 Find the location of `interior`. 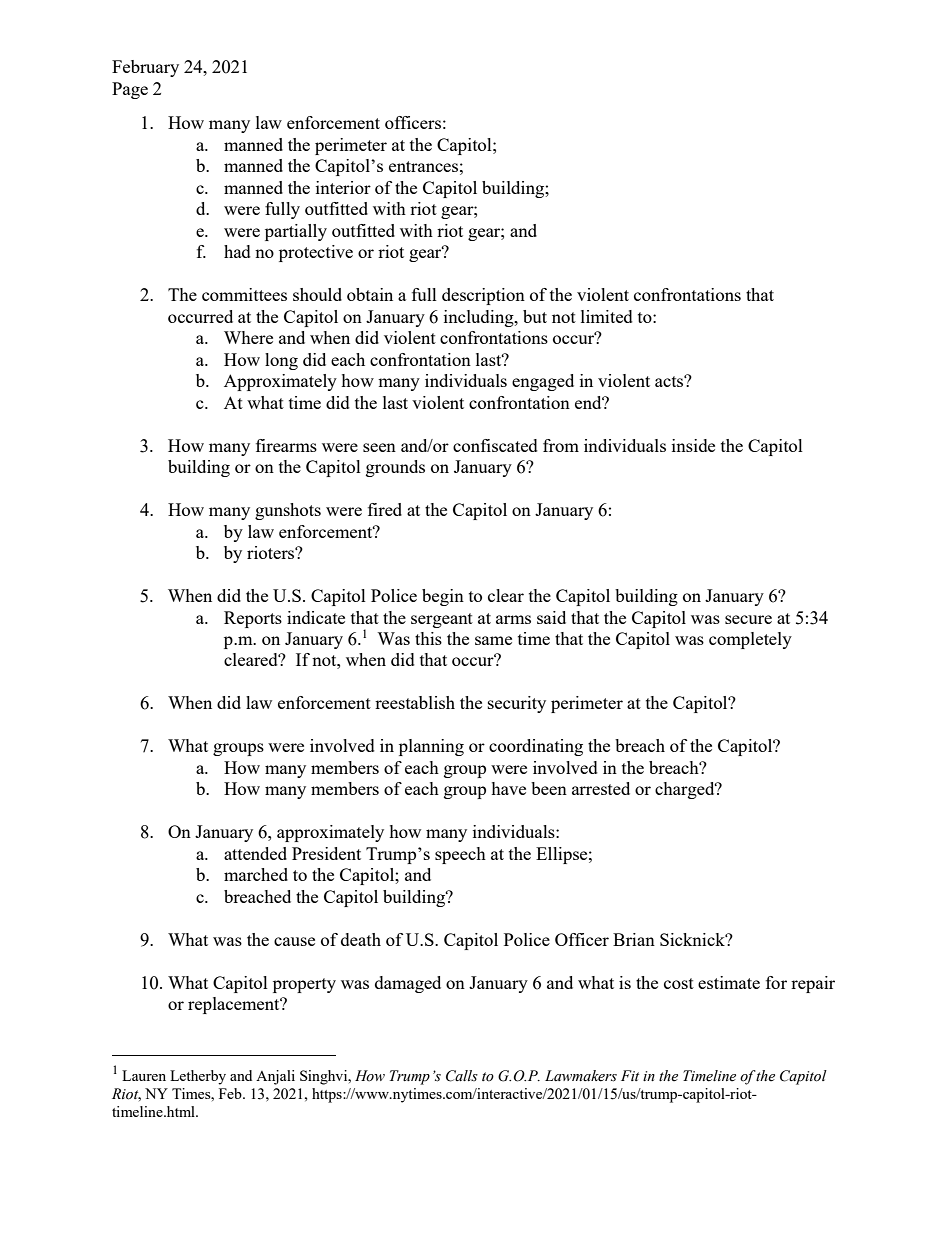

interior is located at coordinates (343, 187).
